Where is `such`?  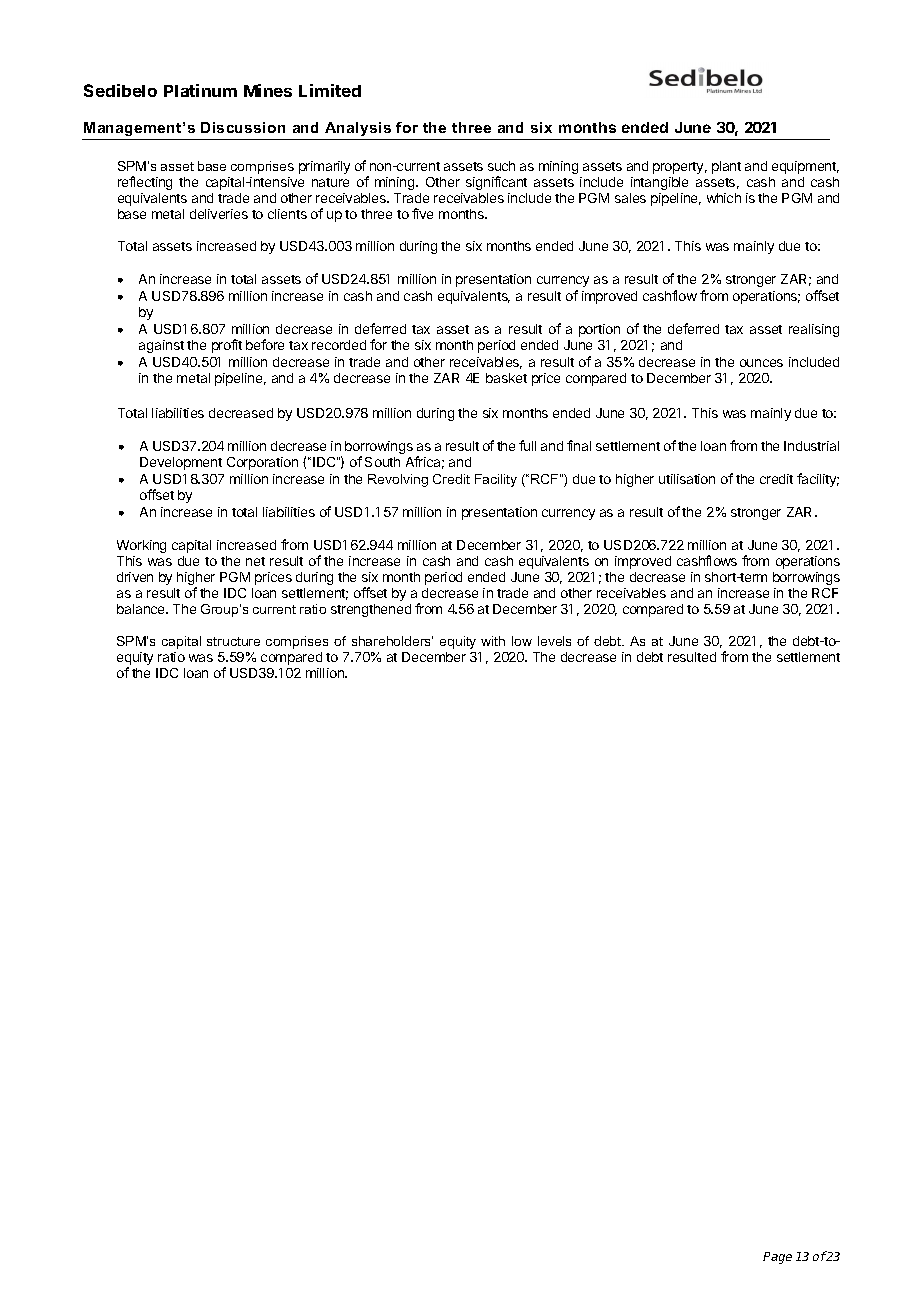 such is located at coordinates (501, 166).
